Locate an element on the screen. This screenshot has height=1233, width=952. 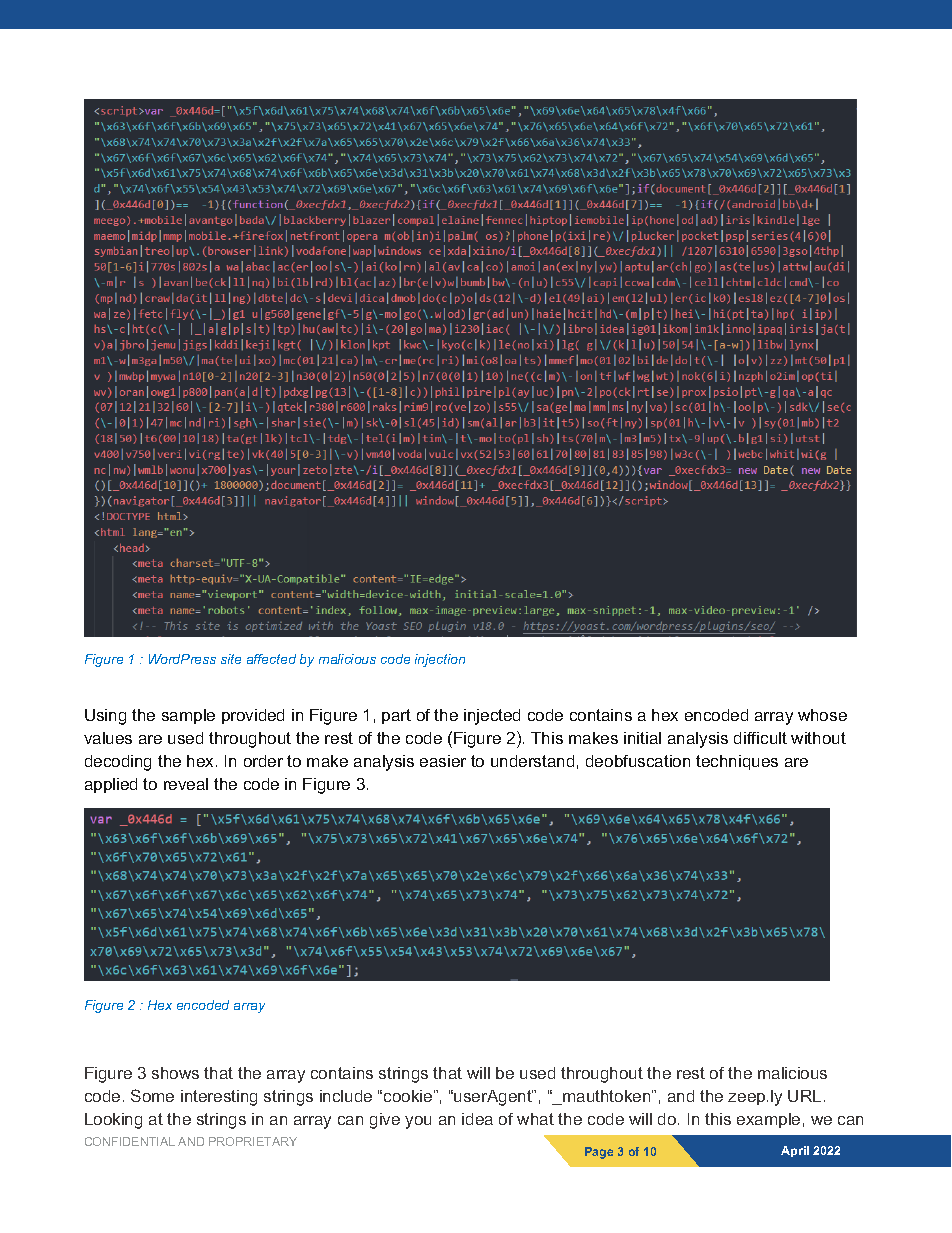
techniques is located at coordinates (737, 762).
